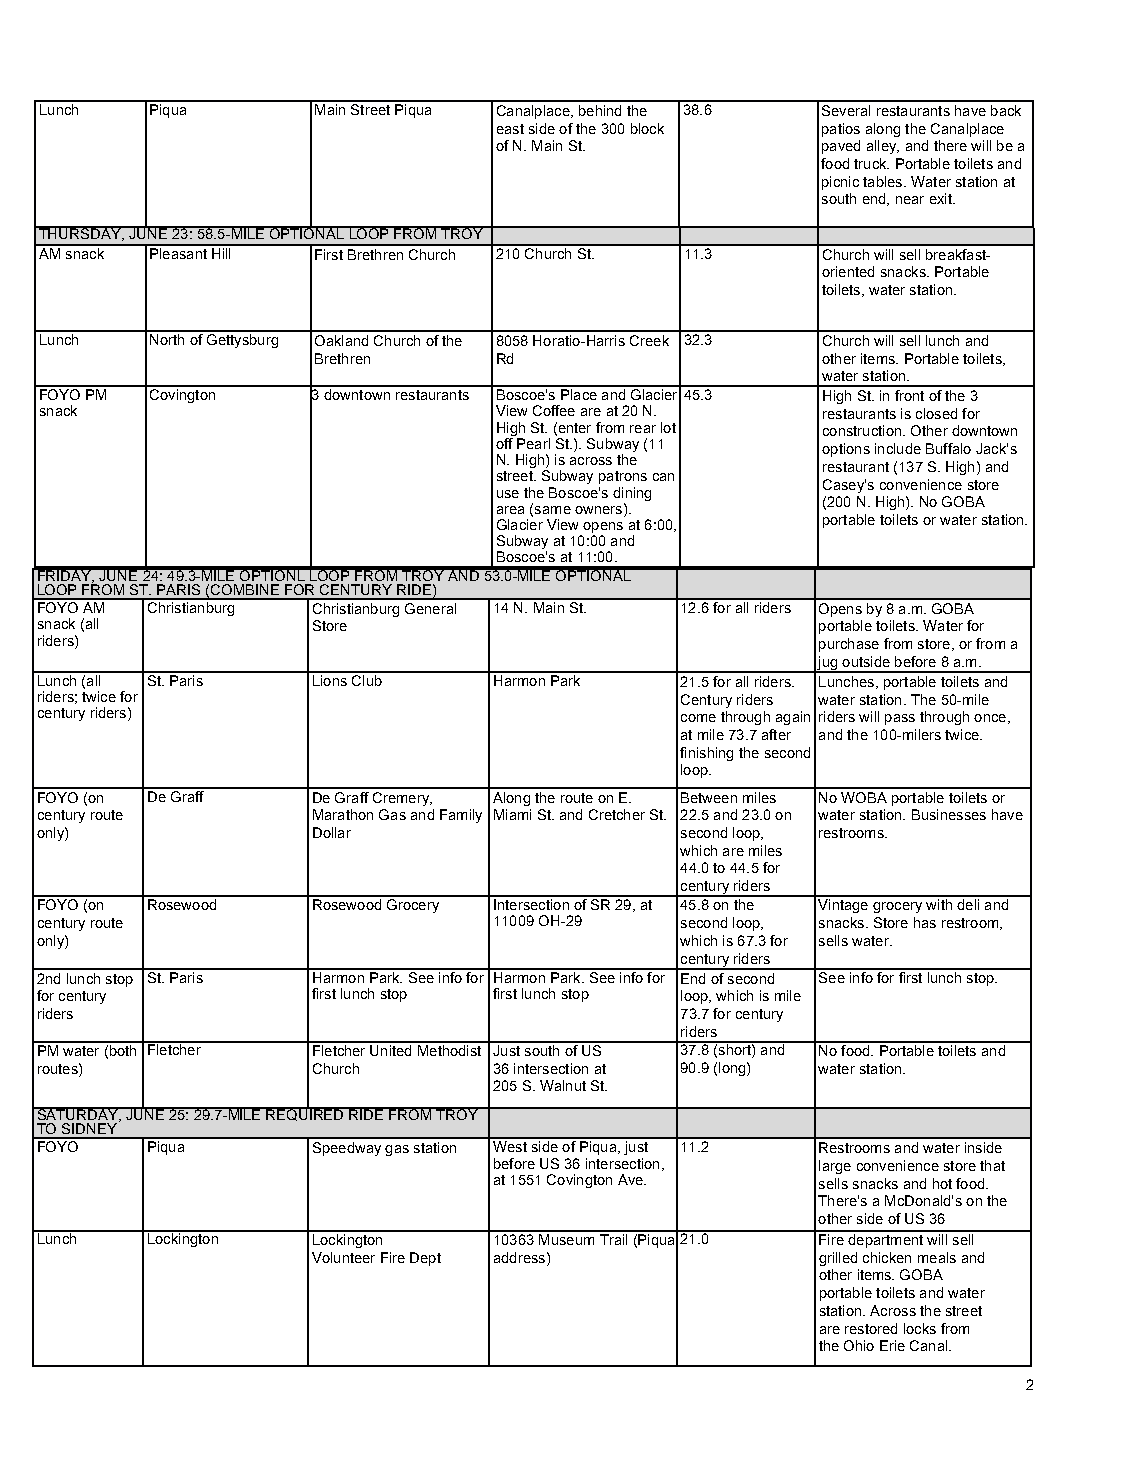 Image resolution: width=1137 pixels, height=1471 pixels. Describe the element at coordinates (647, 128) in the screenshot. I see `block` at that location.
